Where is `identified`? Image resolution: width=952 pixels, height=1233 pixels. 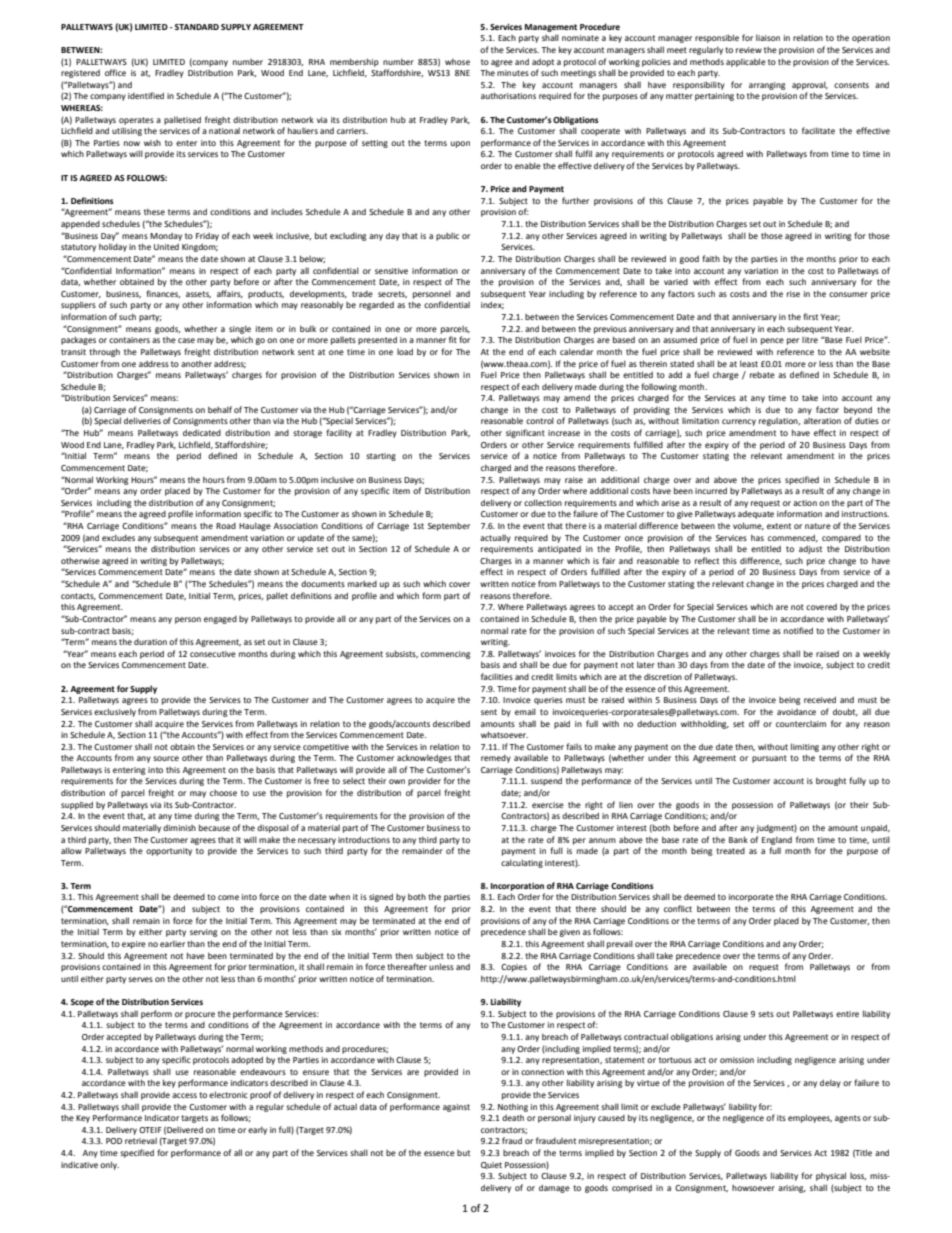 identified is located at coordinates (146, 95).
